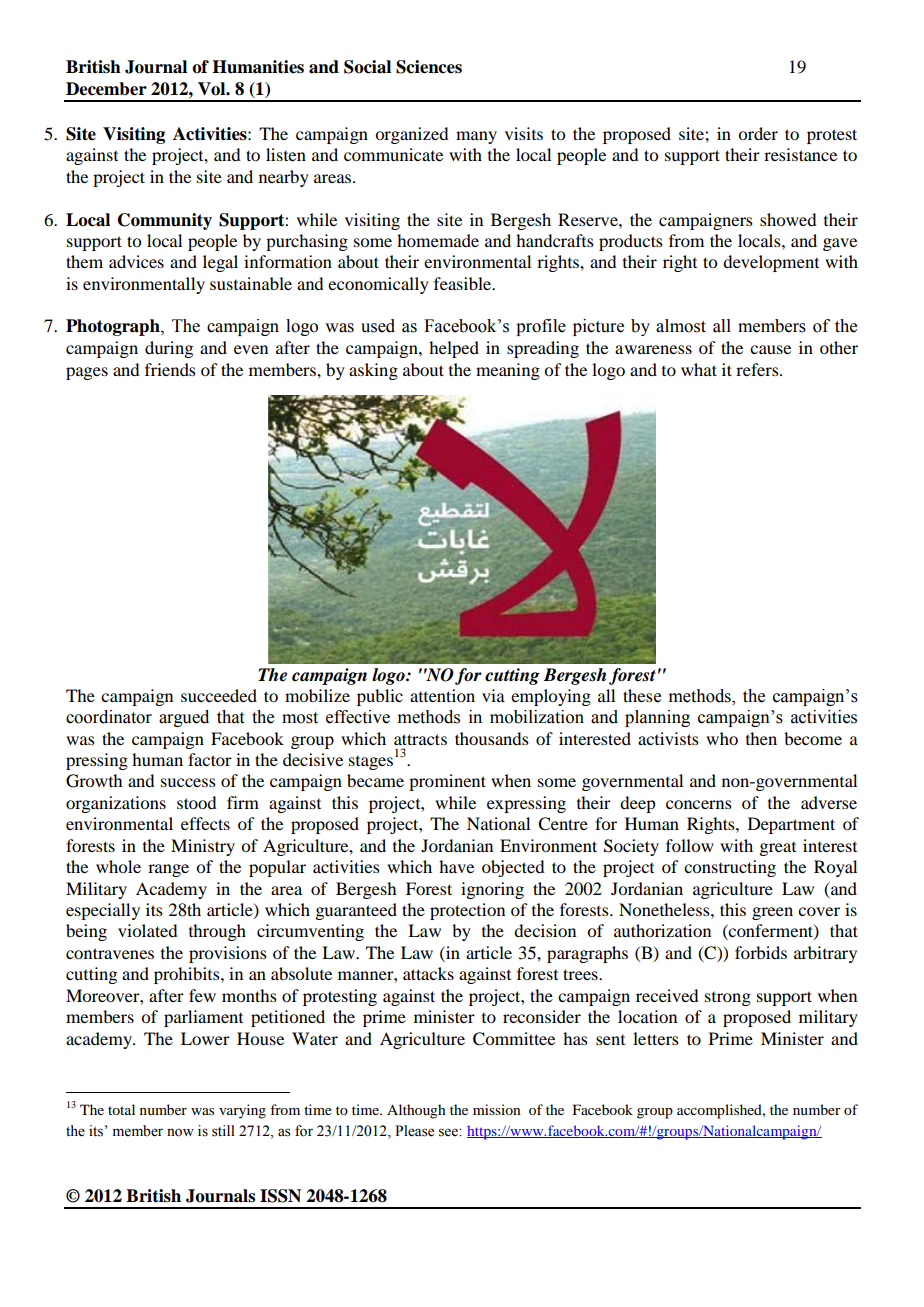  Describe the element at coordinates (180, 1132) in the image. I see `now` at that location.
